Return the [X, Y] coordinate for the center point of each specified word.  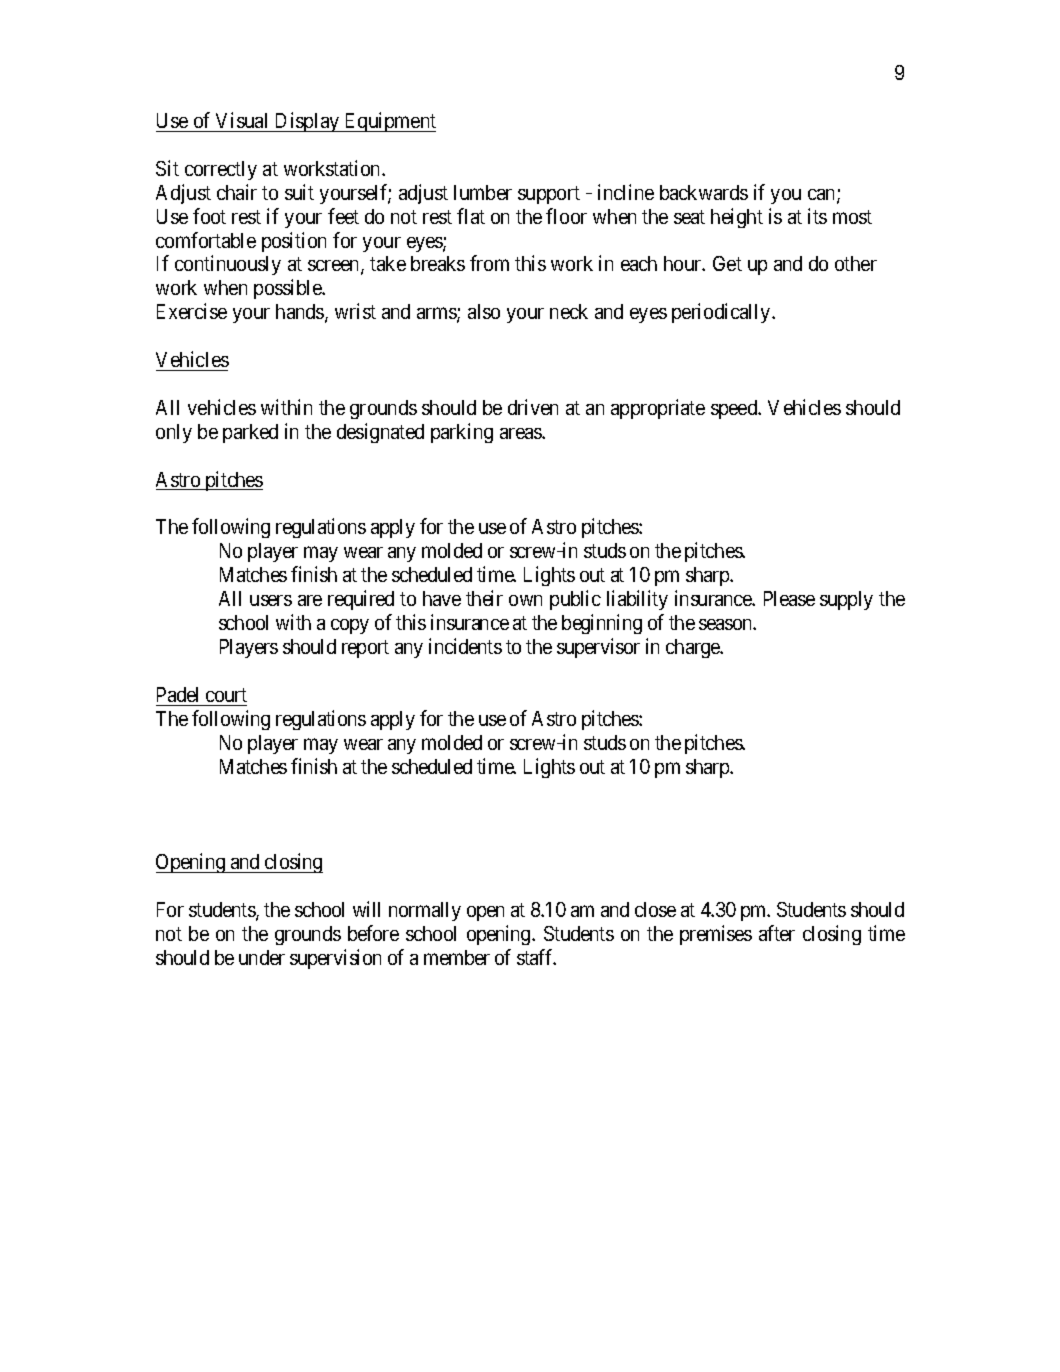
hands [301, 313]
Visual [241, 120]
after [777, 933]
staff [536, 957]
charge [694, 648]
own [525, 600]
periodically [722, 313]
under [262, 957]
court [226, 695]
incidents [465, 646]
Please [789, 598]
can [823, 196]
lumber [483, 192]
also [484, 311]
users [271, 600]
